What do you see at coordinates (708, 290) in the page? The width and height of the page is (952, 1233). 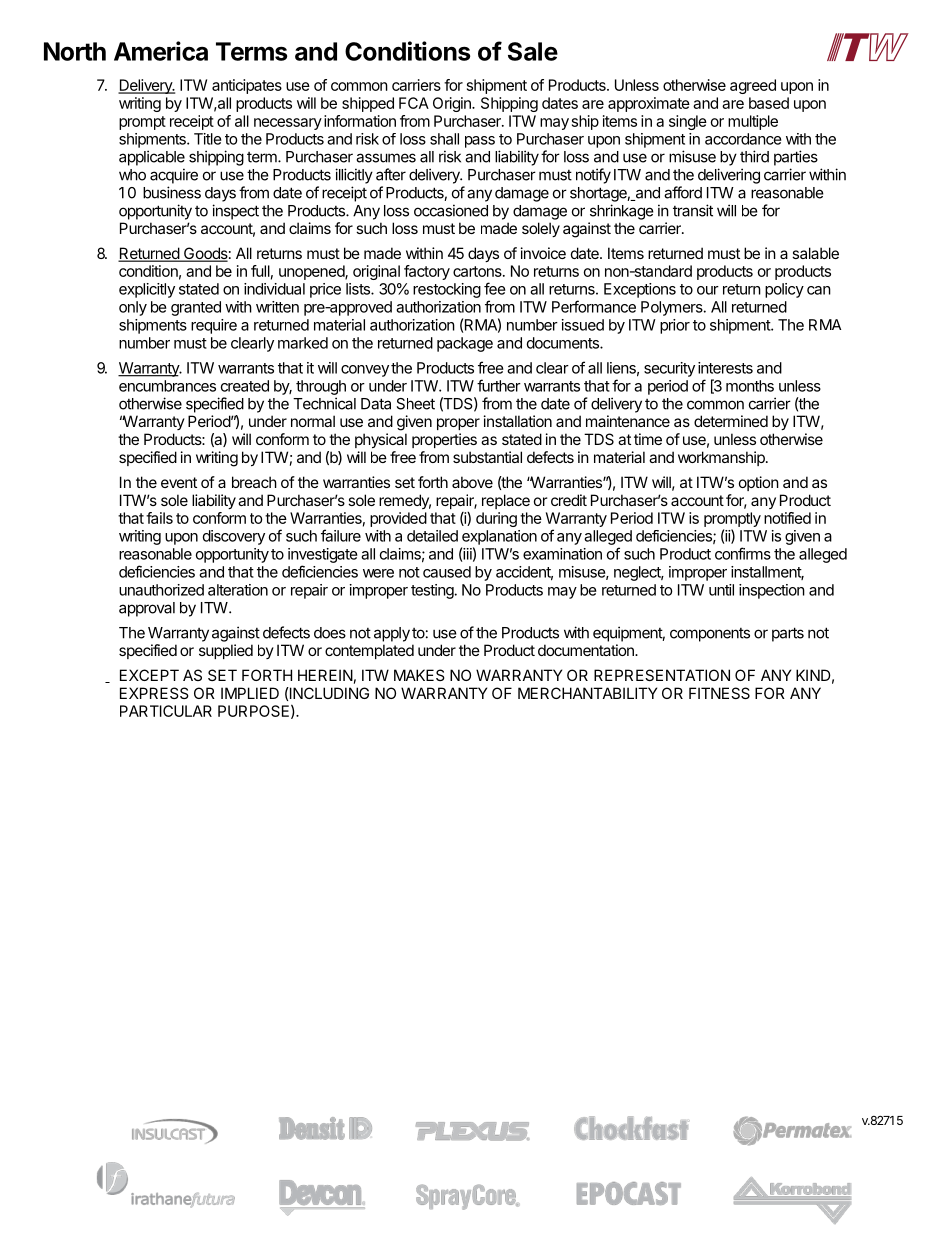 I see `our` at bounding box center [708, 290].
